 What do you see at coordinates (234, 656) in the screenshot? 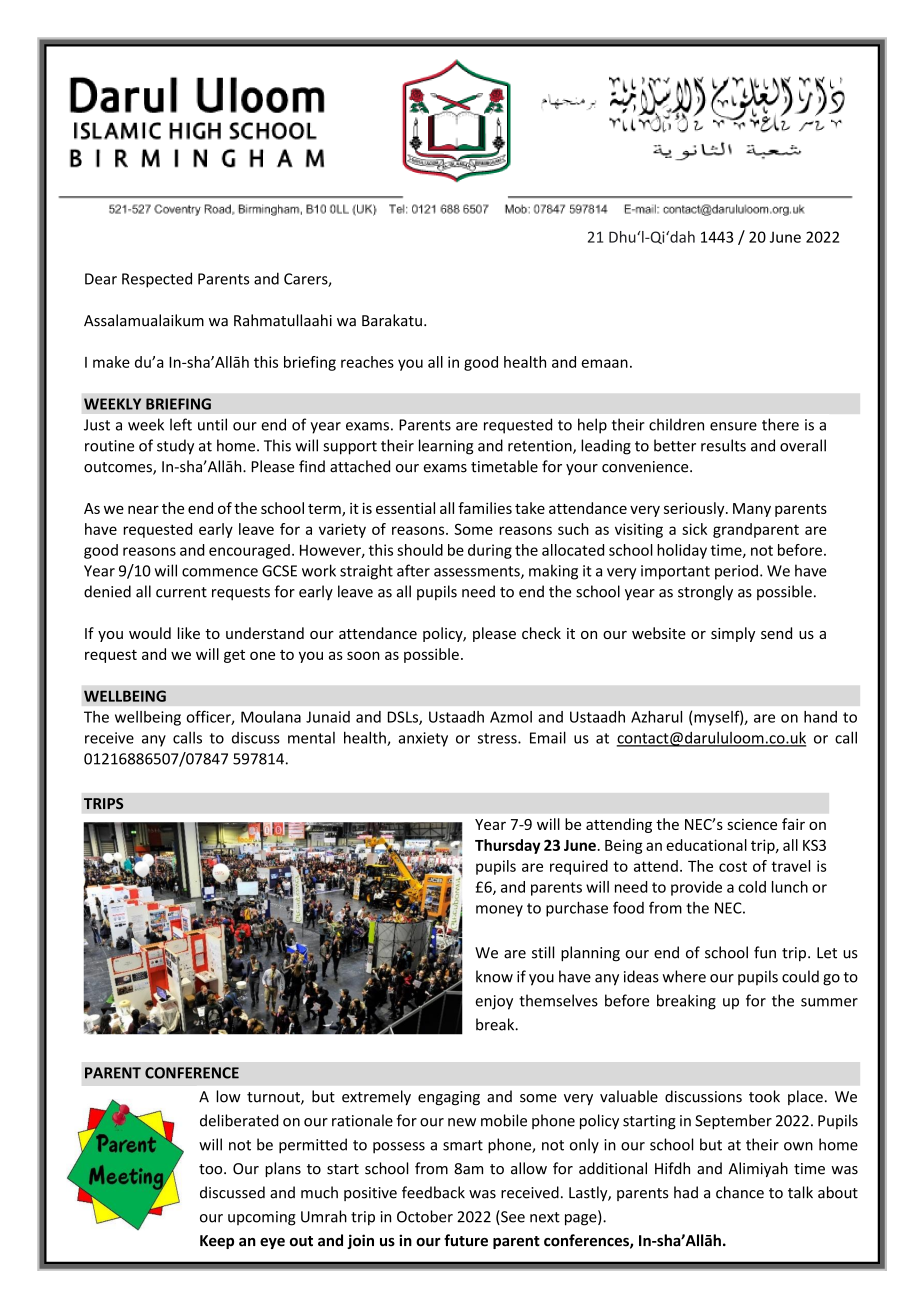
I see `get` at bounding box center [234, 656].
